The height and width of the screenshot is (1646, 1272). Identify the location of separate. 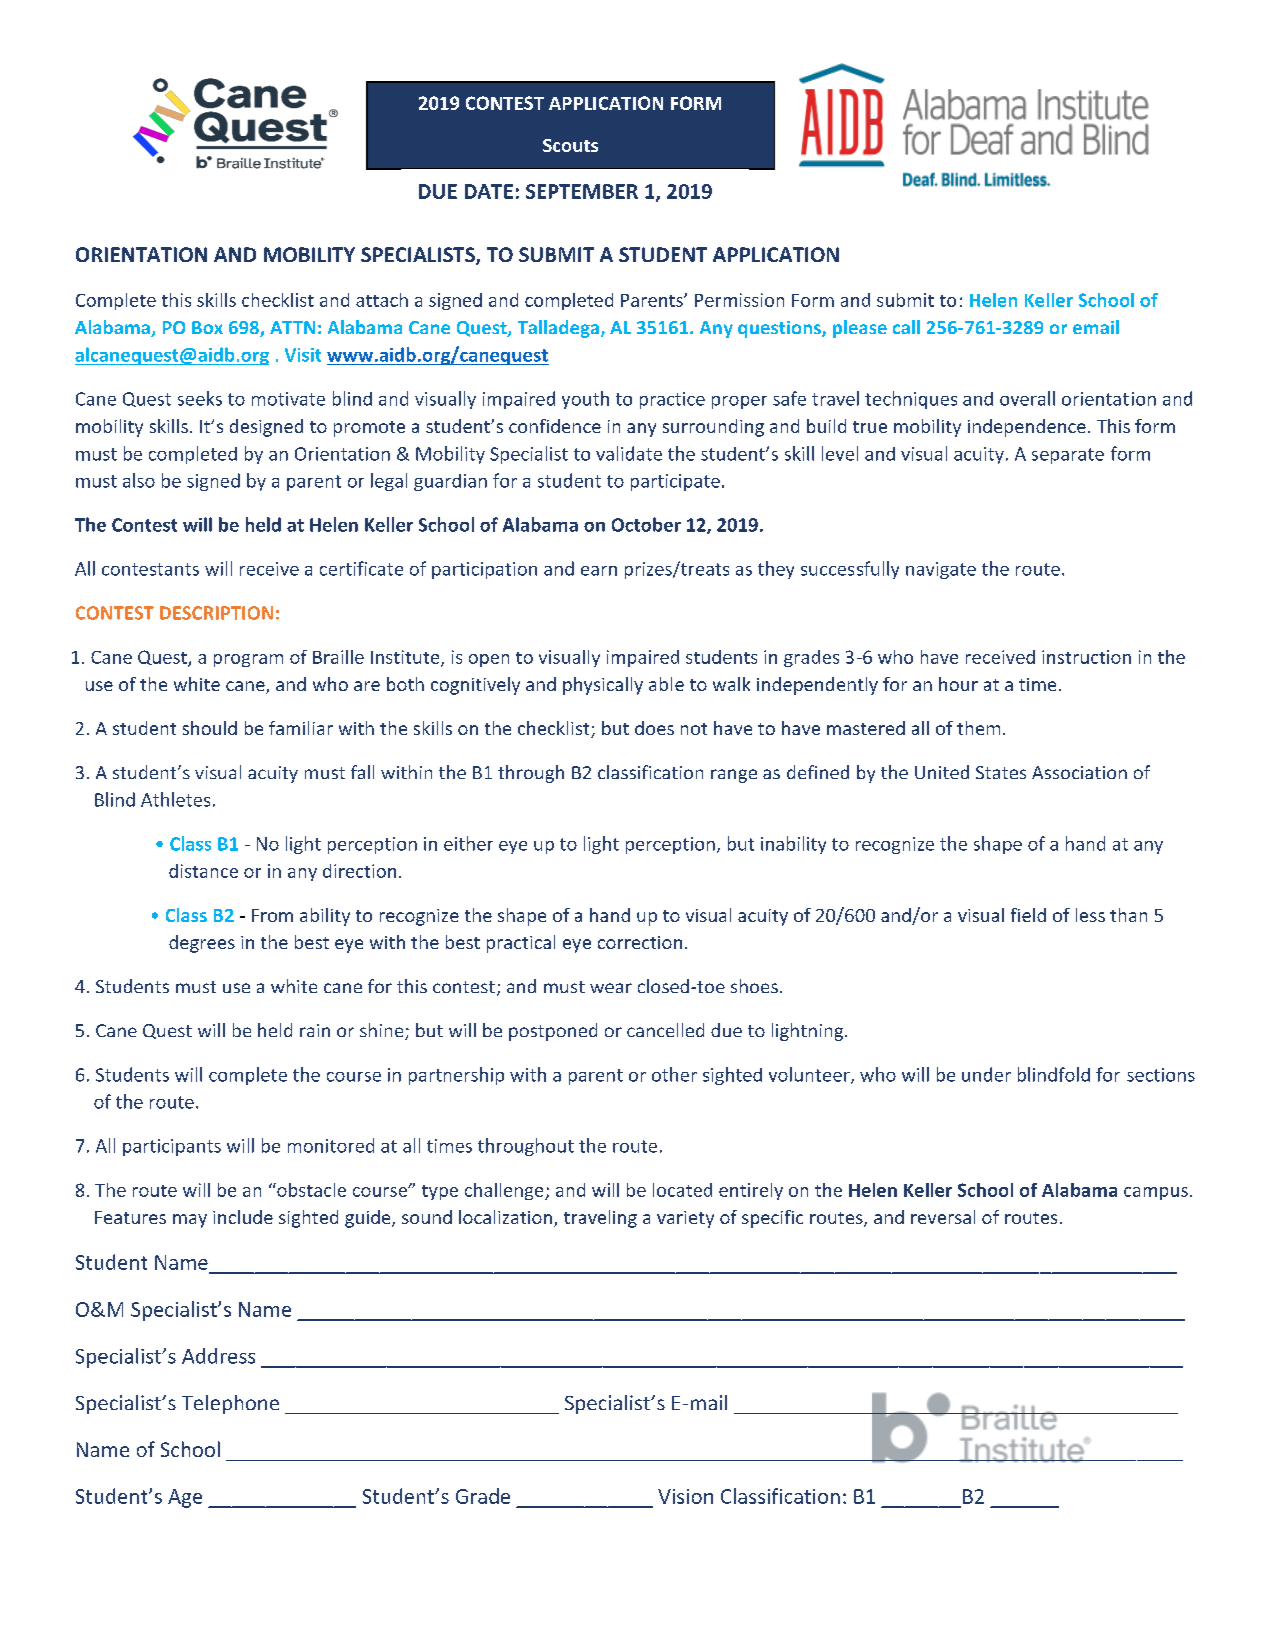
(1068, 456).
